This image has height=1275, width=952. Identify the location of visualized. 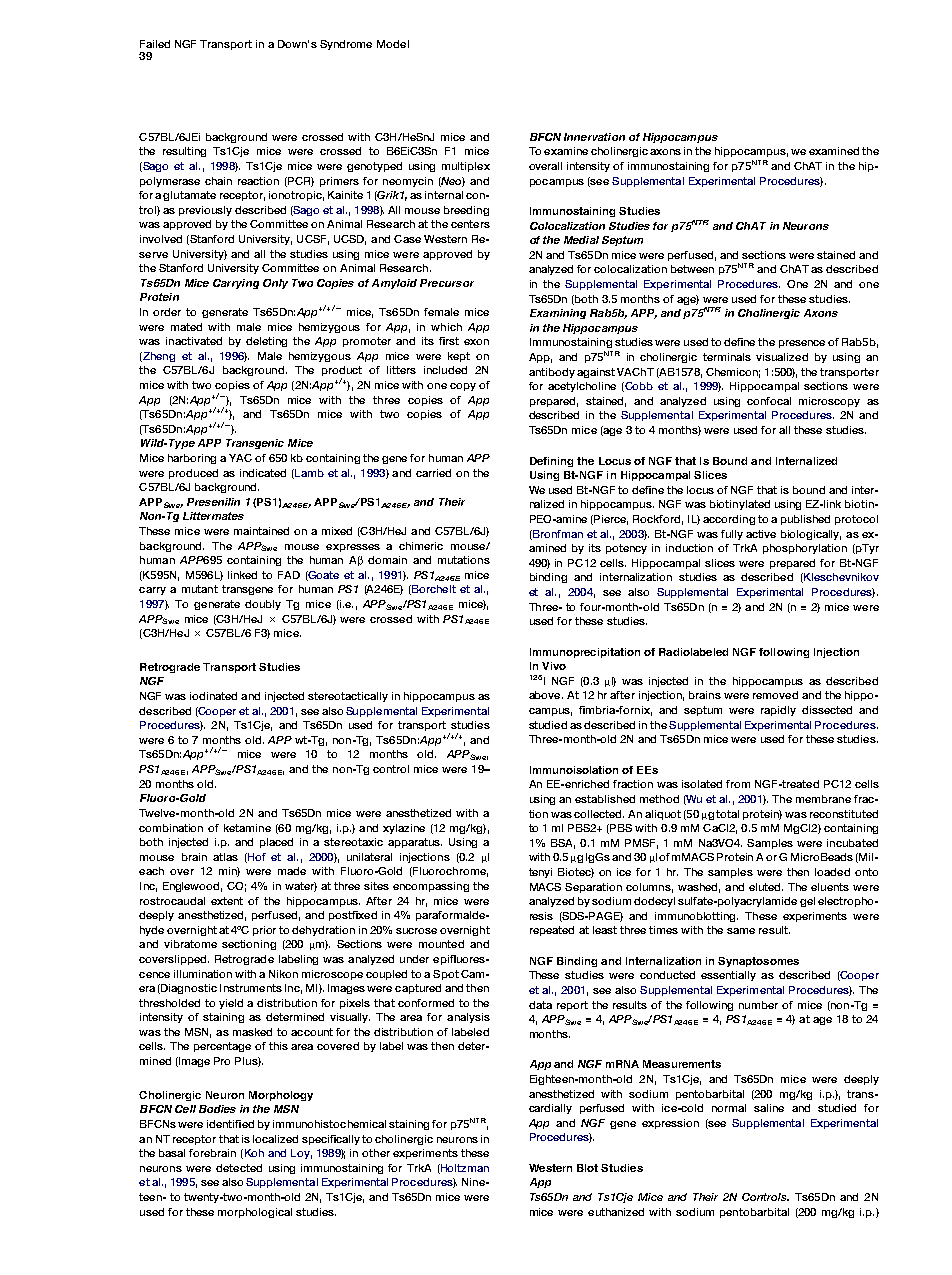
(782, 357).
